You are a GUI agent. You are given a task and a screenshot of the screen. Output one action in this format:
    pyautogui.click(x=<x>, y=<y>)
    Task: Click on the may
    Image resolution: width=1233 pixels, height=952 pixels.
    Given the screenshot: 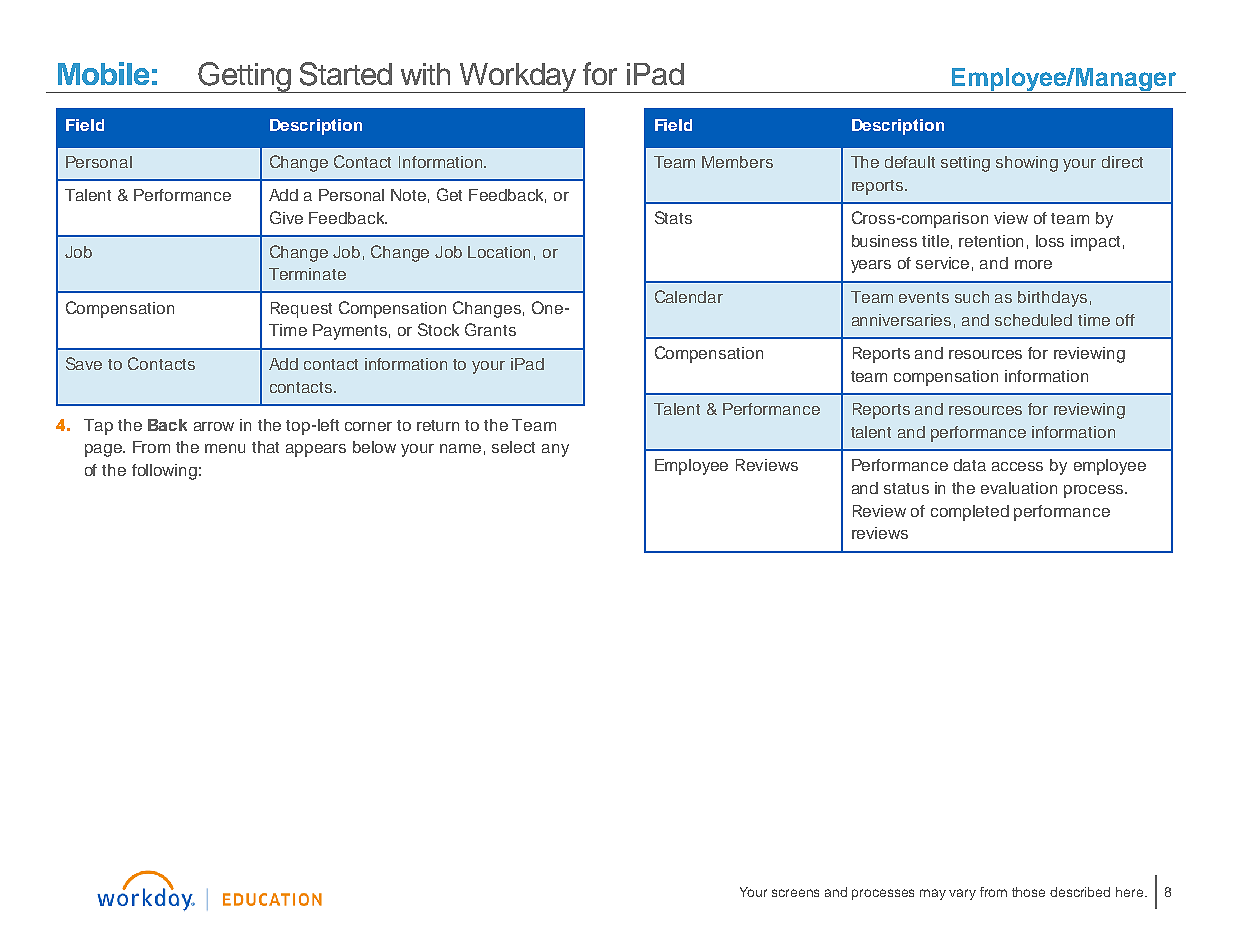 What is the action you would take?
    pyautogui.click(x=933, y=894)
